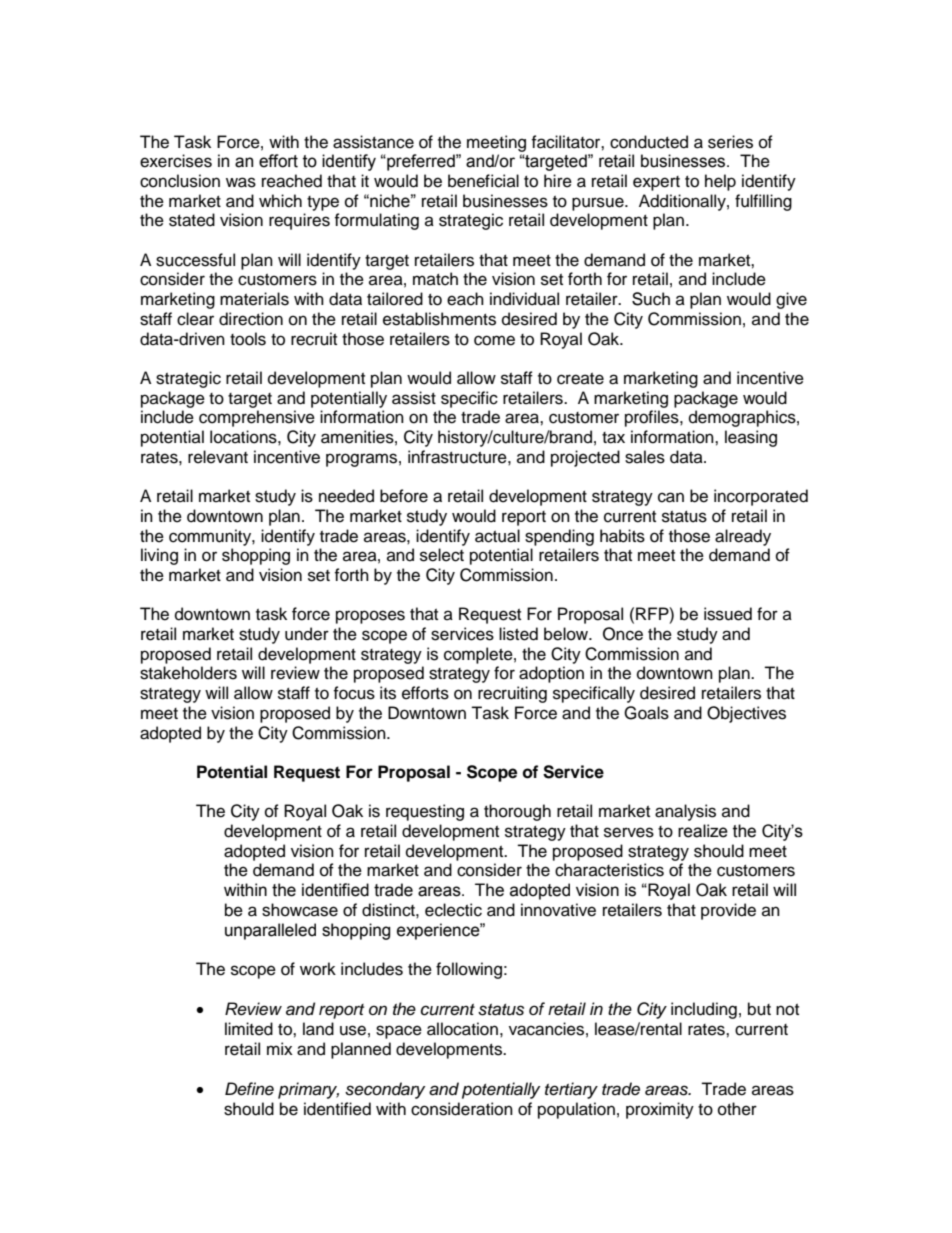 The height and width of the screenshot is (1233, 952). Describe the element at coordinates (518, 634) in the screenshot. I see `listed` at that location.
